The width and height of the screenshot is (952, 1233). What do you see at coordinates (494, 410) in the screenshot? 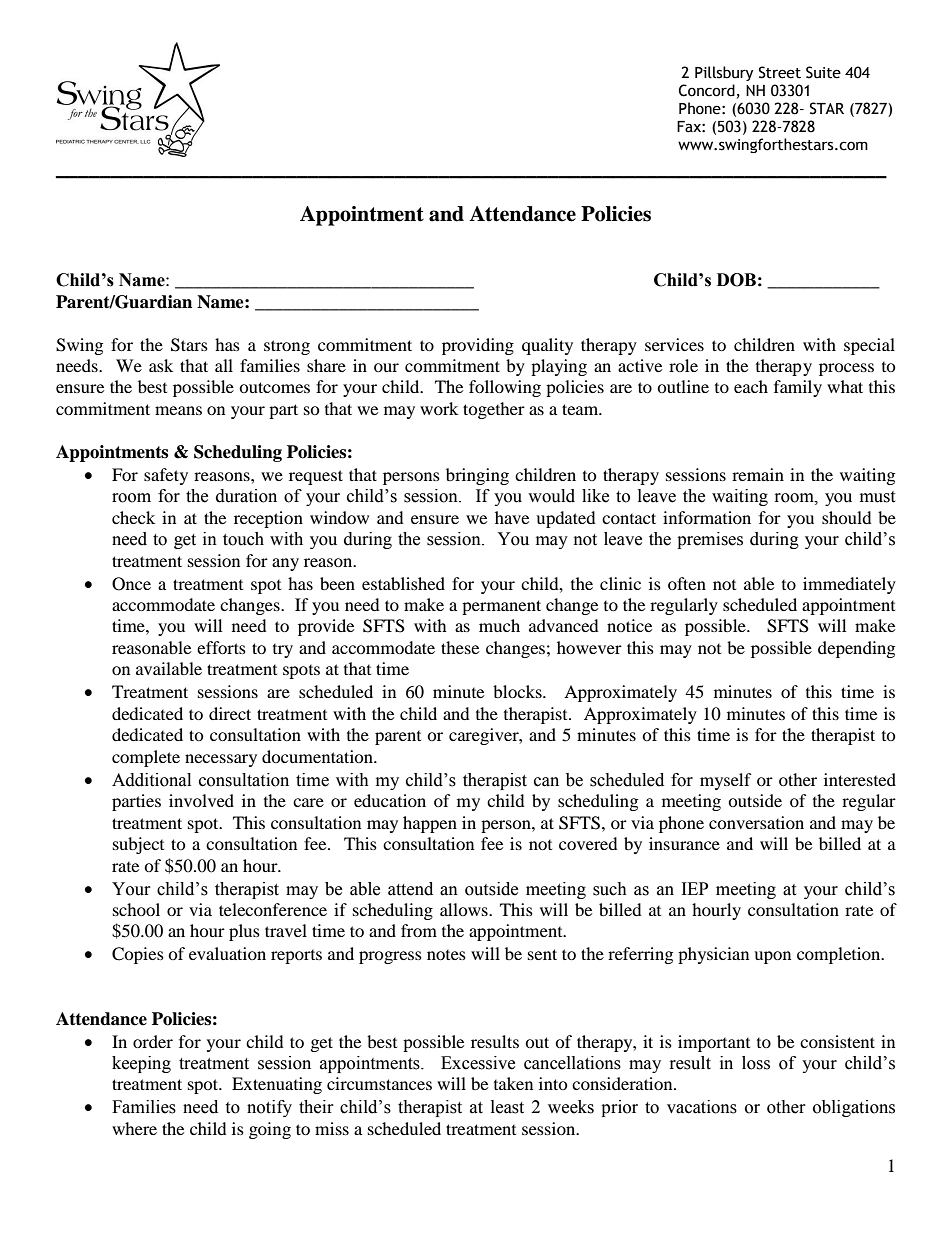
I see `together` at bounding box center [494, 410].
